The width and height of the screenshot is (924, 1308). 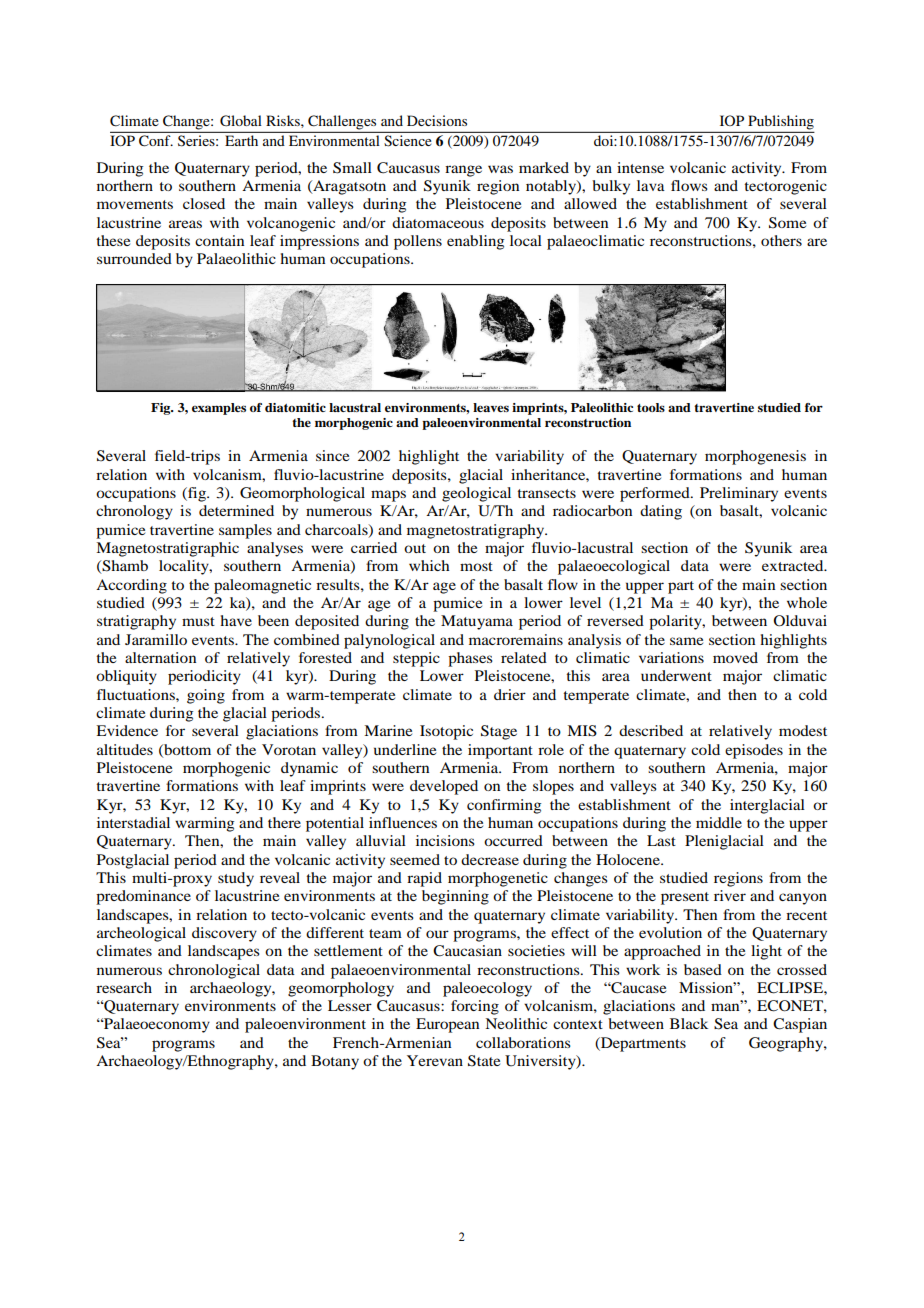 What do you see at coordinates (214, 971) in the screenshot?
I see `chronological` at bounding box center [214, 971].
